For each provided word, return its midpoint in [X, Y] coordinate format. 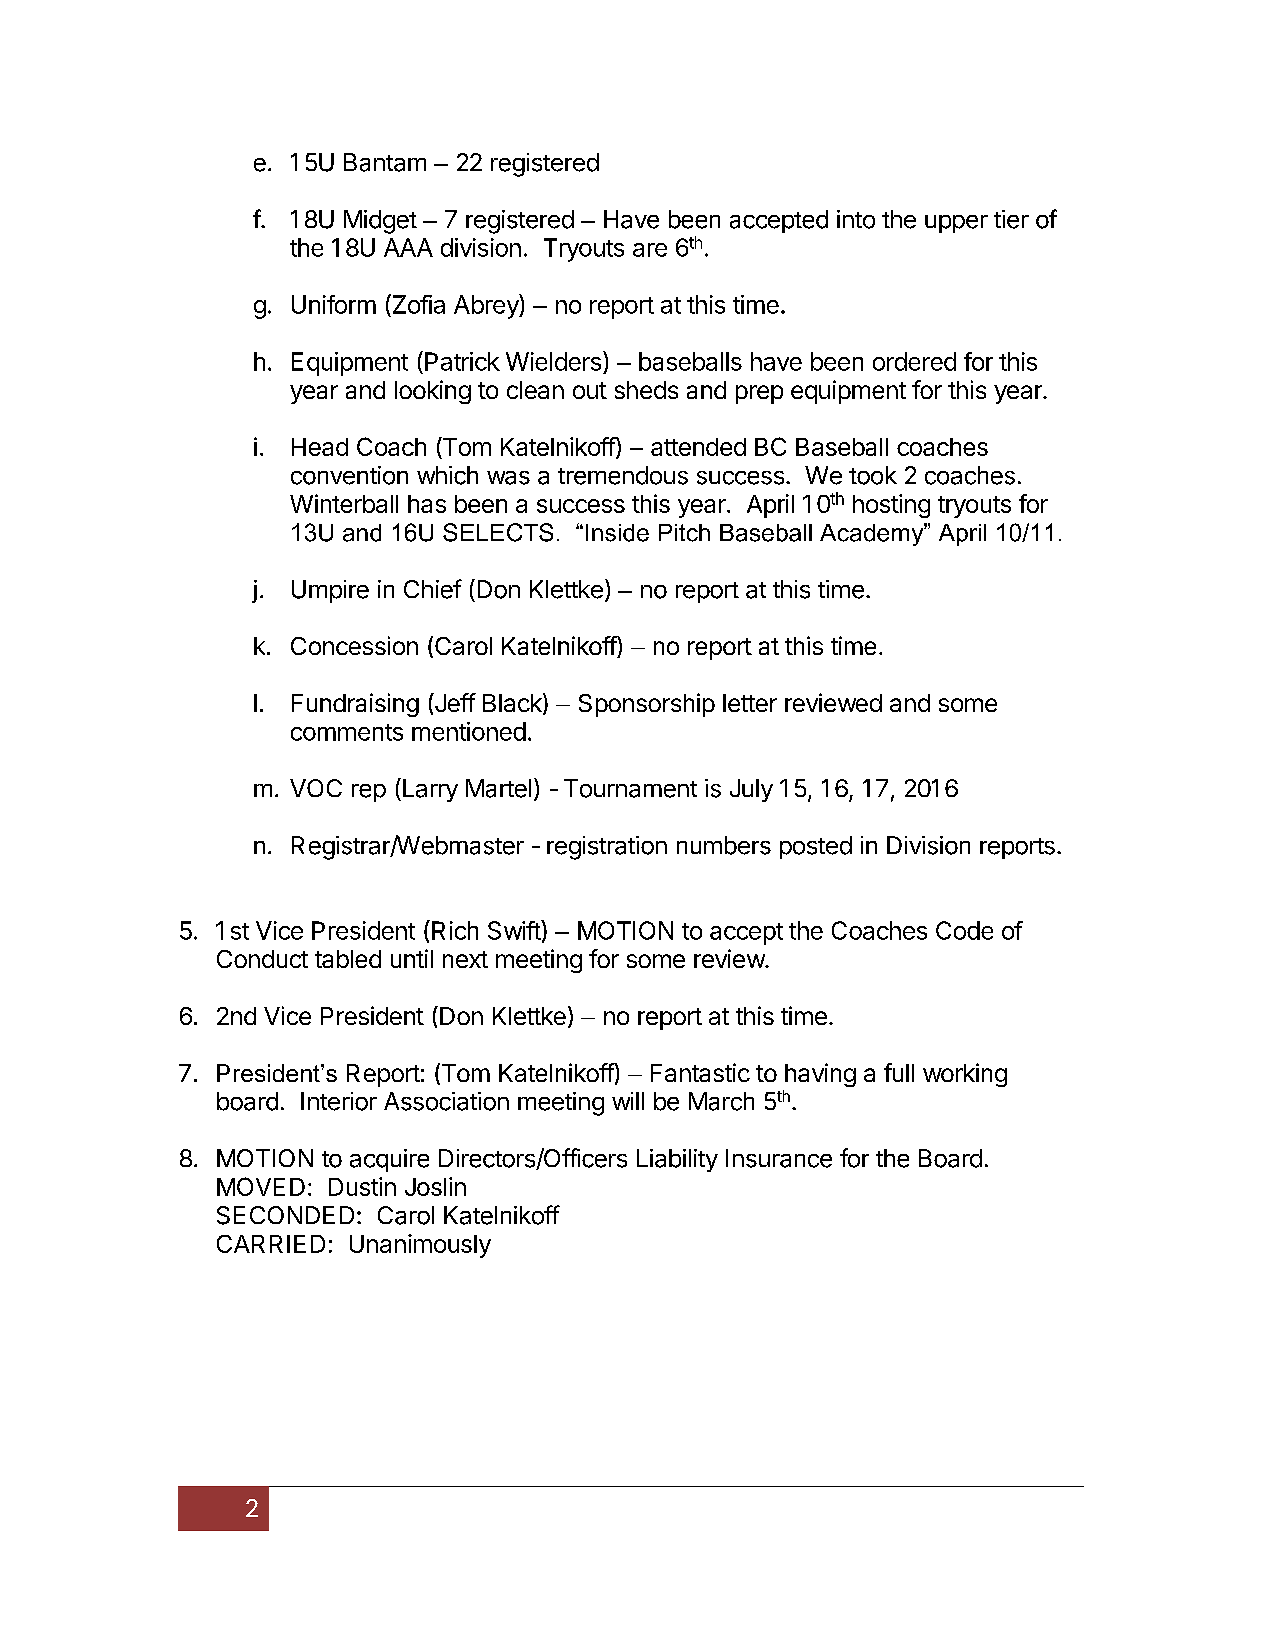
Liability [677, 1160]
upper [956, 224]
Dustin [362, 1186]
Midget [380, 222]
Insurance [779, 1158]
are [650, 250]
